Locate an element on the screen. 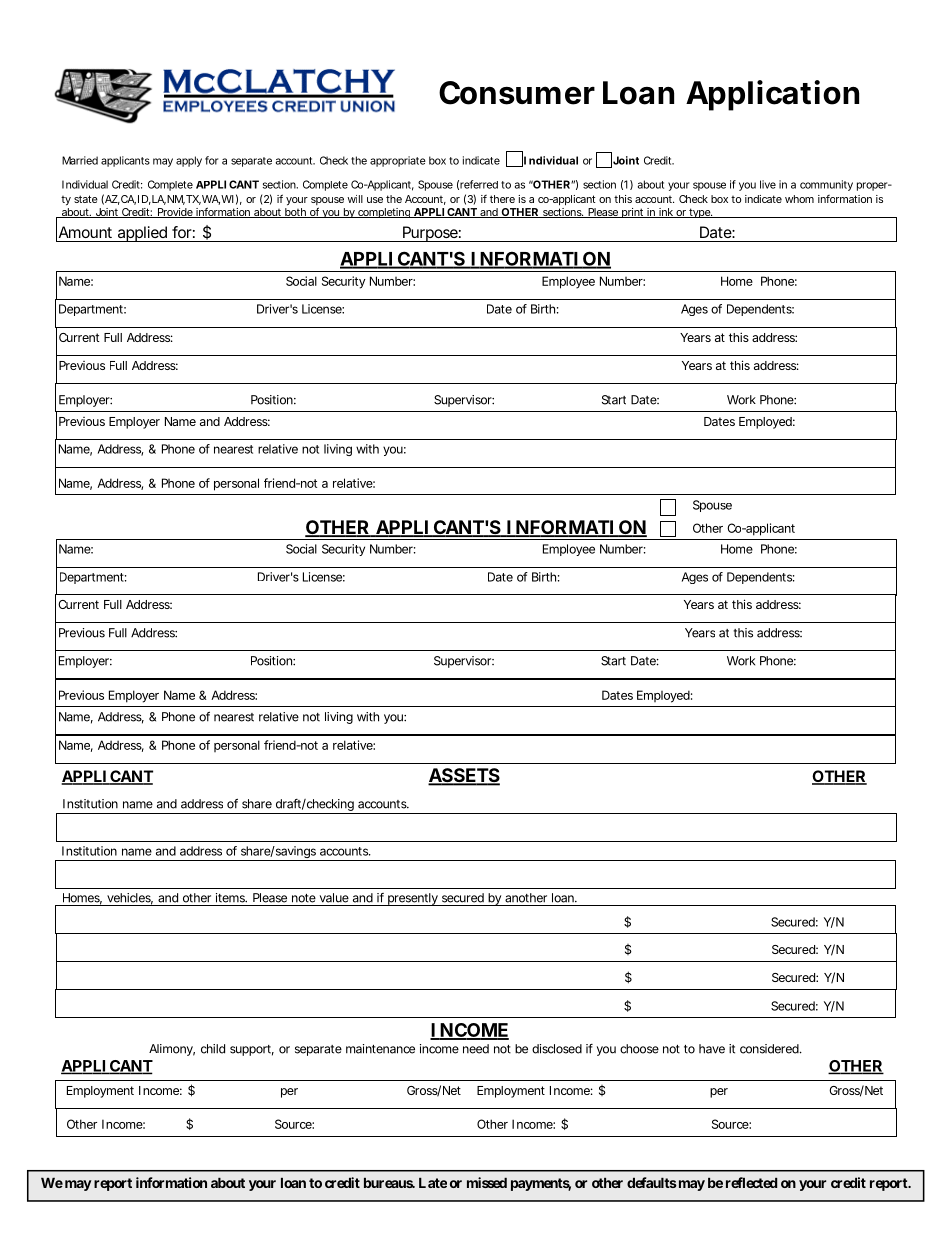 The height and width of the screenshot is (1233, 952). appropriate is located at coordinates (398, 161).
